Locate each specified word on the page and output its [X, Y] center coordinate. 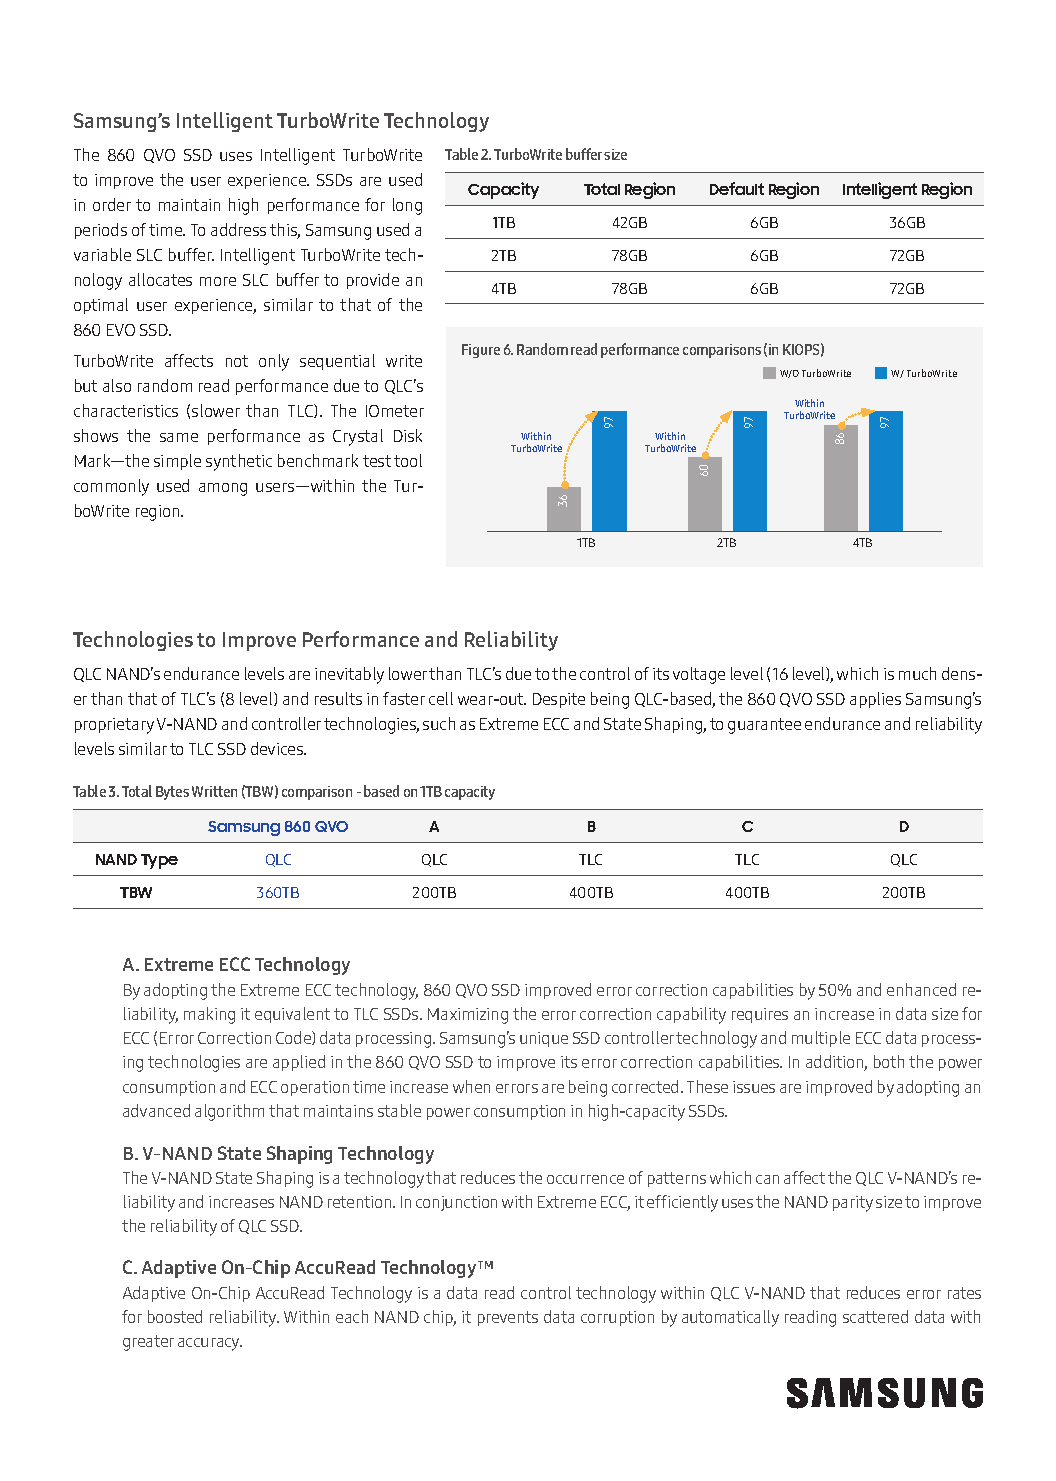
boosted [175, 1316]
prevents [508, 1318]
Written [214, 791]
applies [875, 700]
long [407, 206]
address [238, 229]
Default [737, 188]
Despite [559, 700]
